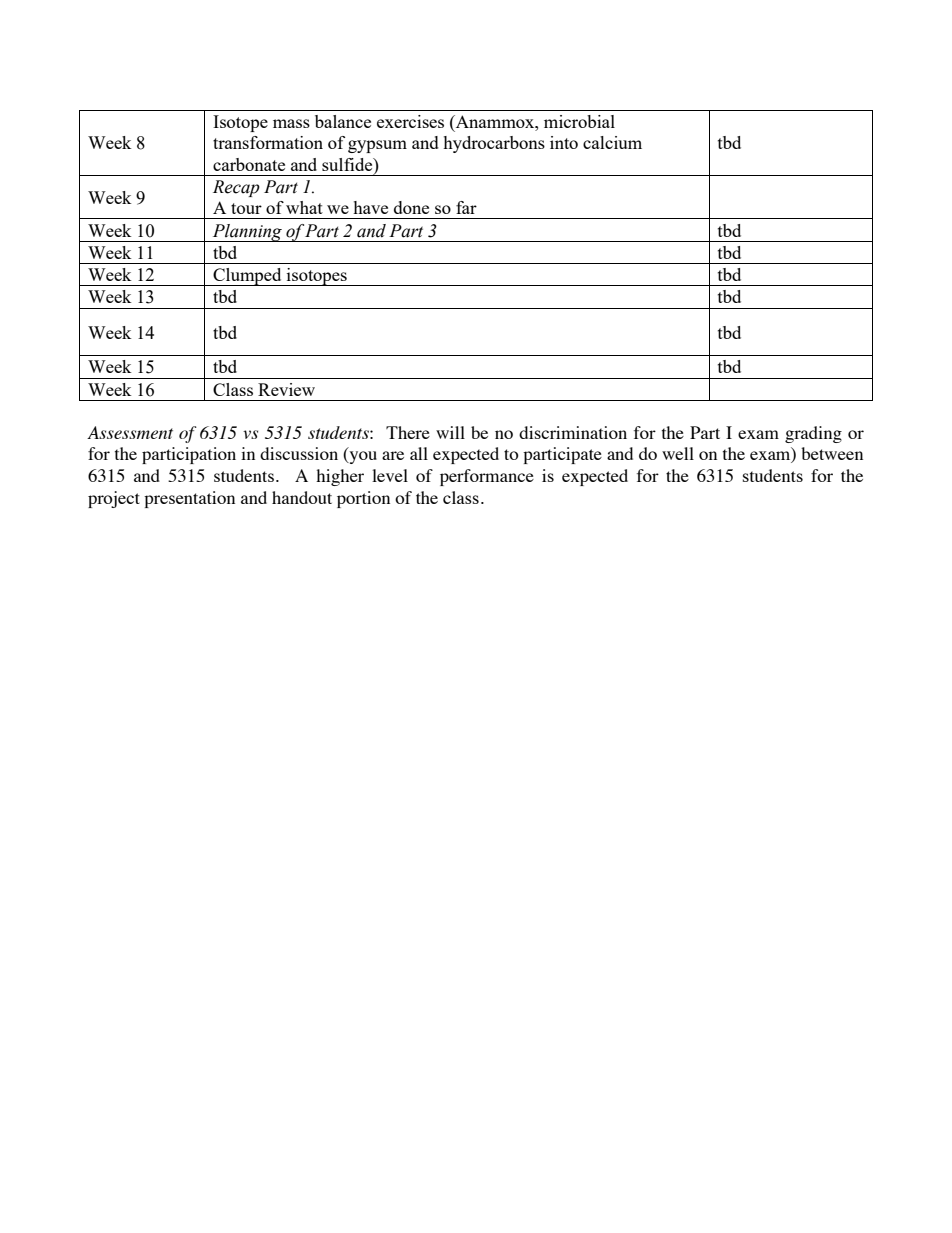 The image size is (952, 1233). I want to click on will, so click(450, 432).
